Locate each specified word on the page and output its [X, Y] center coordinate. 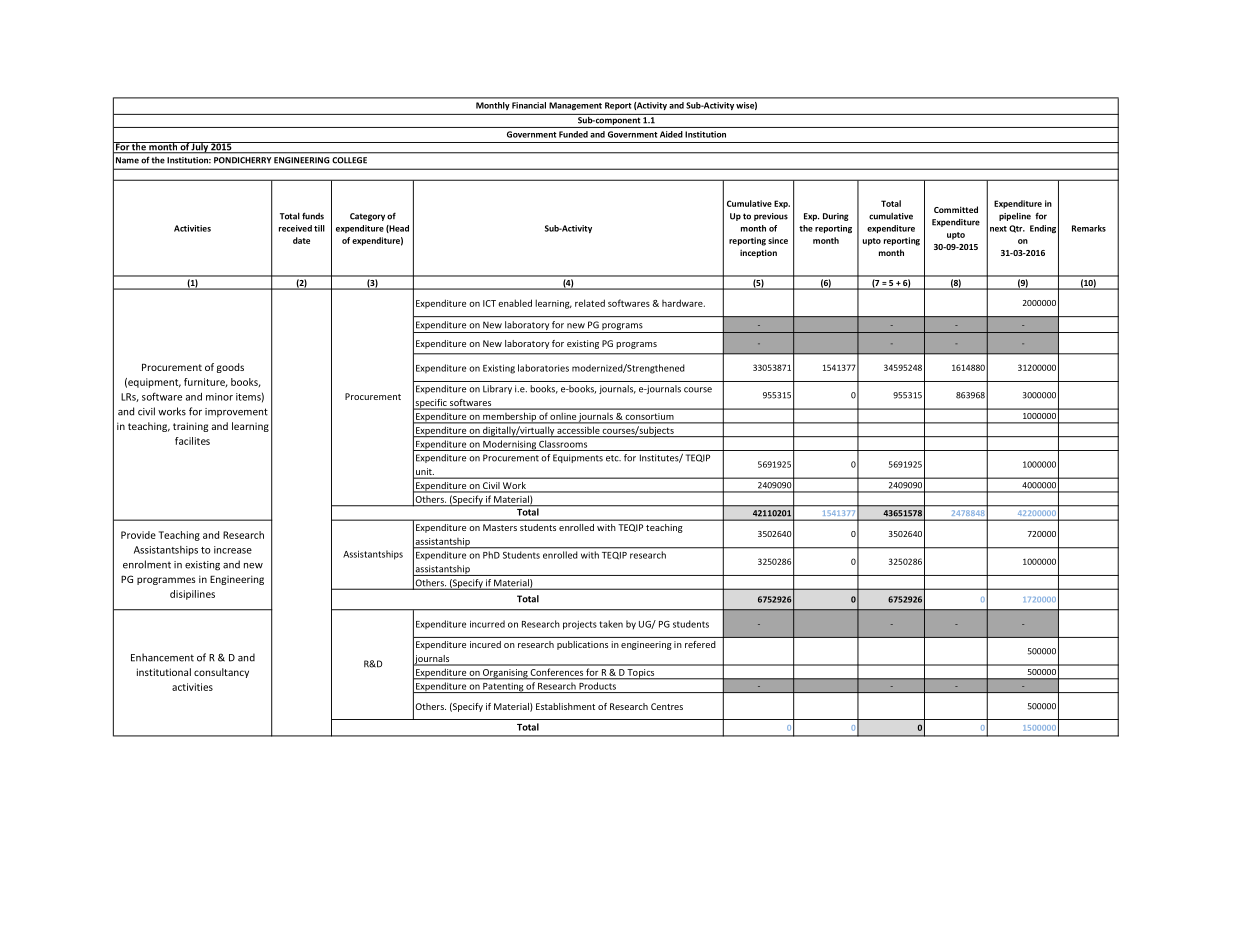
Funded [573, 134]
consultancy [221, 673]
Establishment [565, 706]
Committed [956, 209]
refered [700, 644]
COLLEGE [349, 160]
